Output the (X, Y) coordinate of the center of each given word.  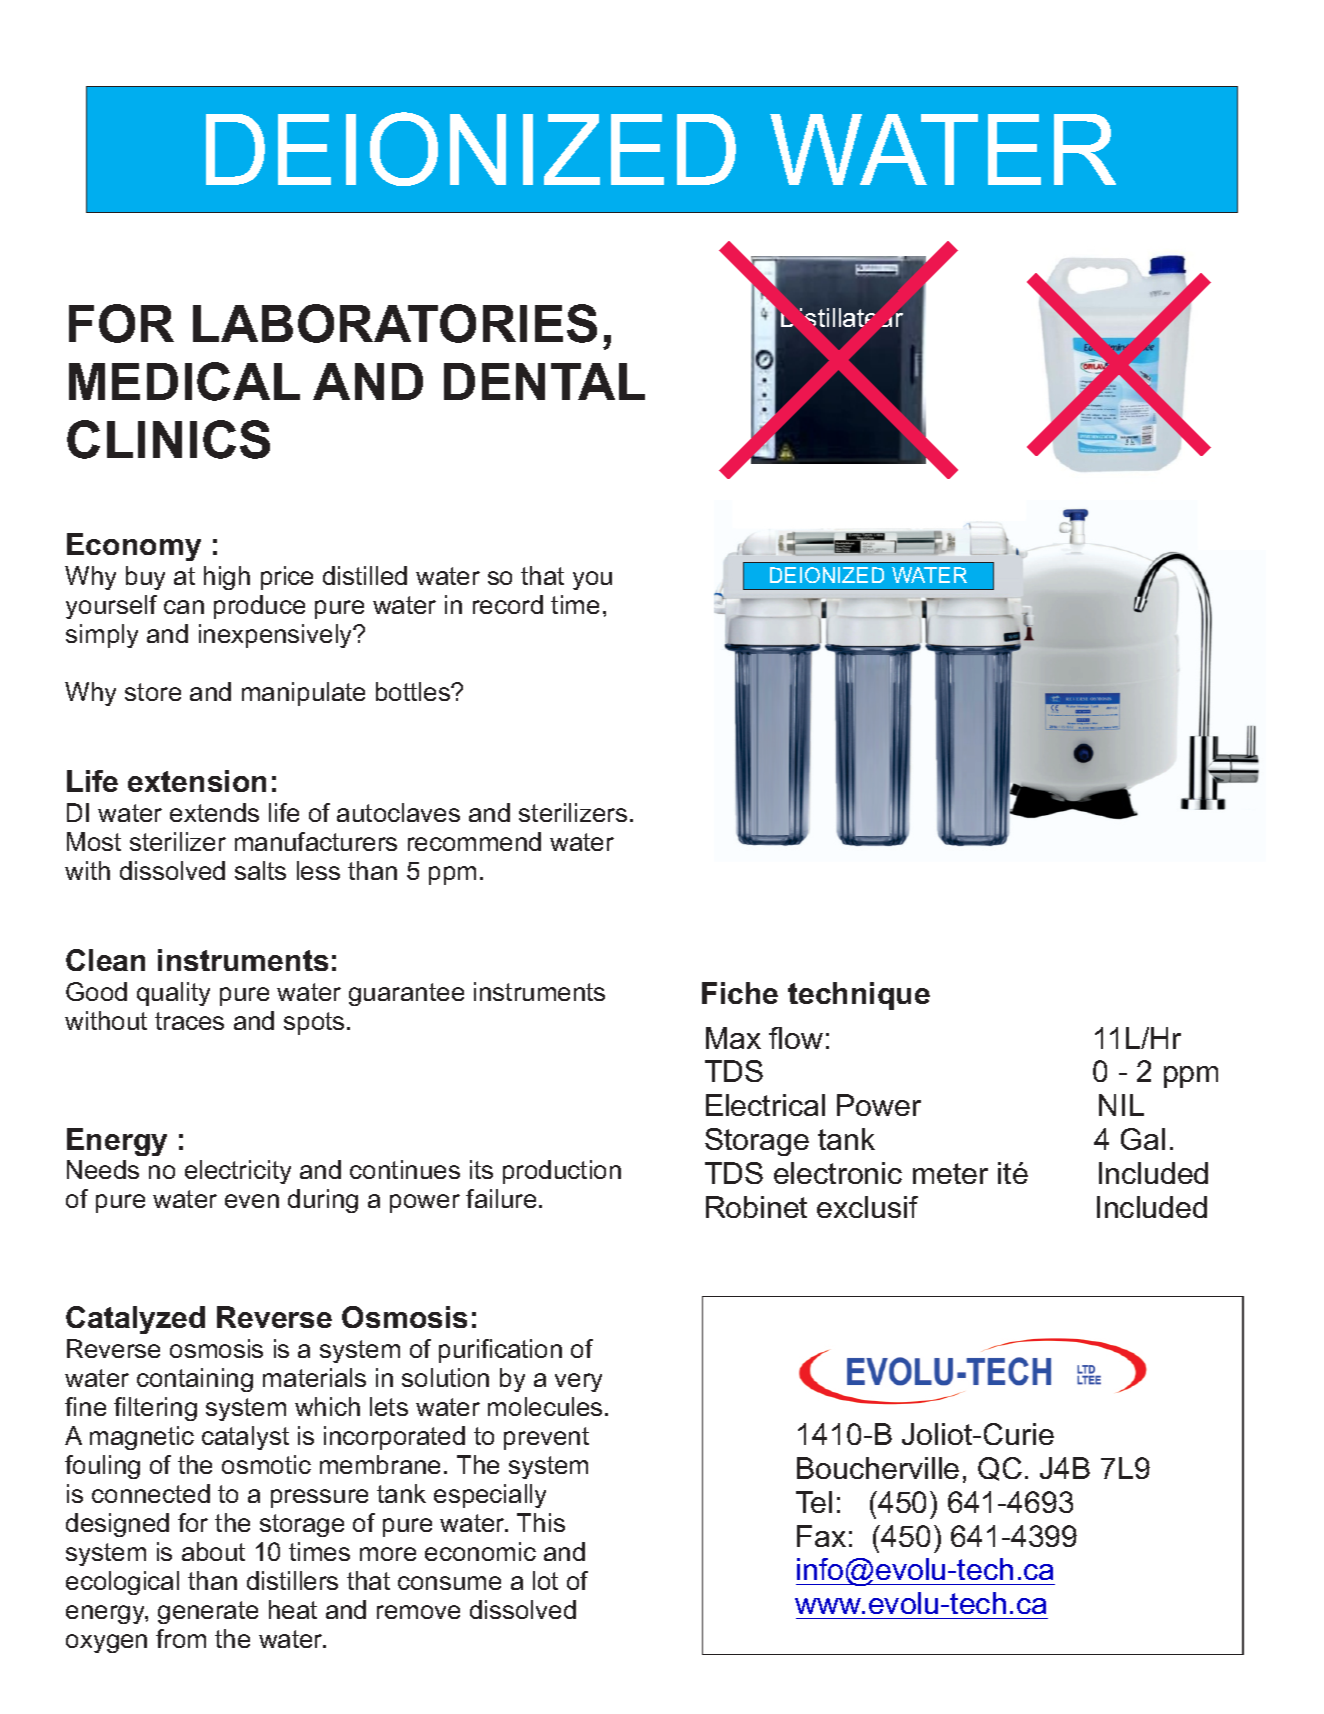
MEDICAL (184, 381)
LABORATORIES (395, 323)
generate (208, 1612)
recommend (474, 841)
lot (545, 1580)
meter (950, 1173)
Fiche (740, 993)
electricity (238, 1172)
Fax (821, 1536)
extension (197, 781)
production (562, 1172)
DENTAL (544, 381)
